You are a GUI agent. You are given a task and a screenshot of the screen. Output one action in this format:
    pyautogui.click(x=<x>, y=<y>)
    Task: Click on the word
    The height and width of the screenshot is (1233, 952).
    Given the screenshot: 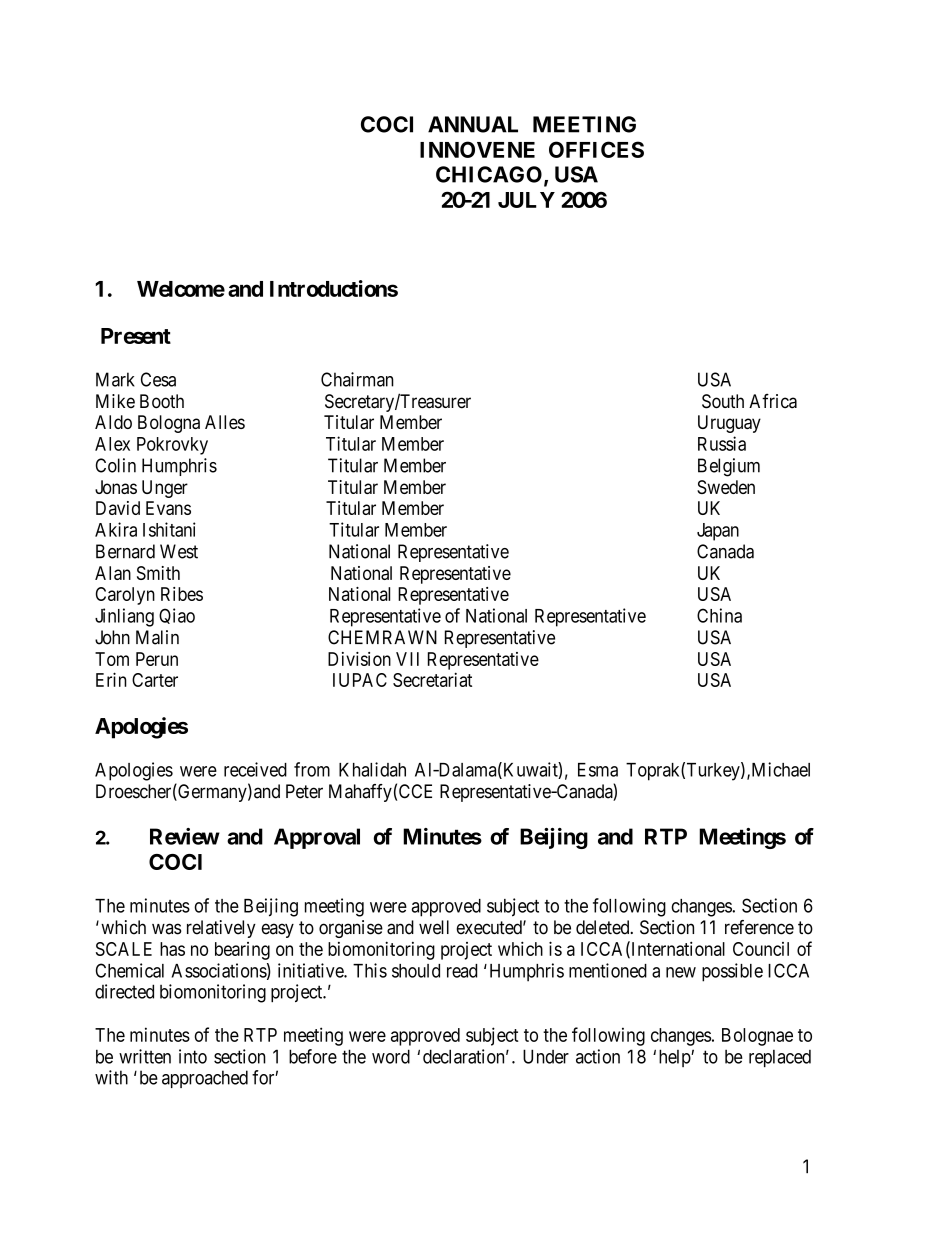 What is the action you would take?
    pyautogui.click(x=391, y=1056)
